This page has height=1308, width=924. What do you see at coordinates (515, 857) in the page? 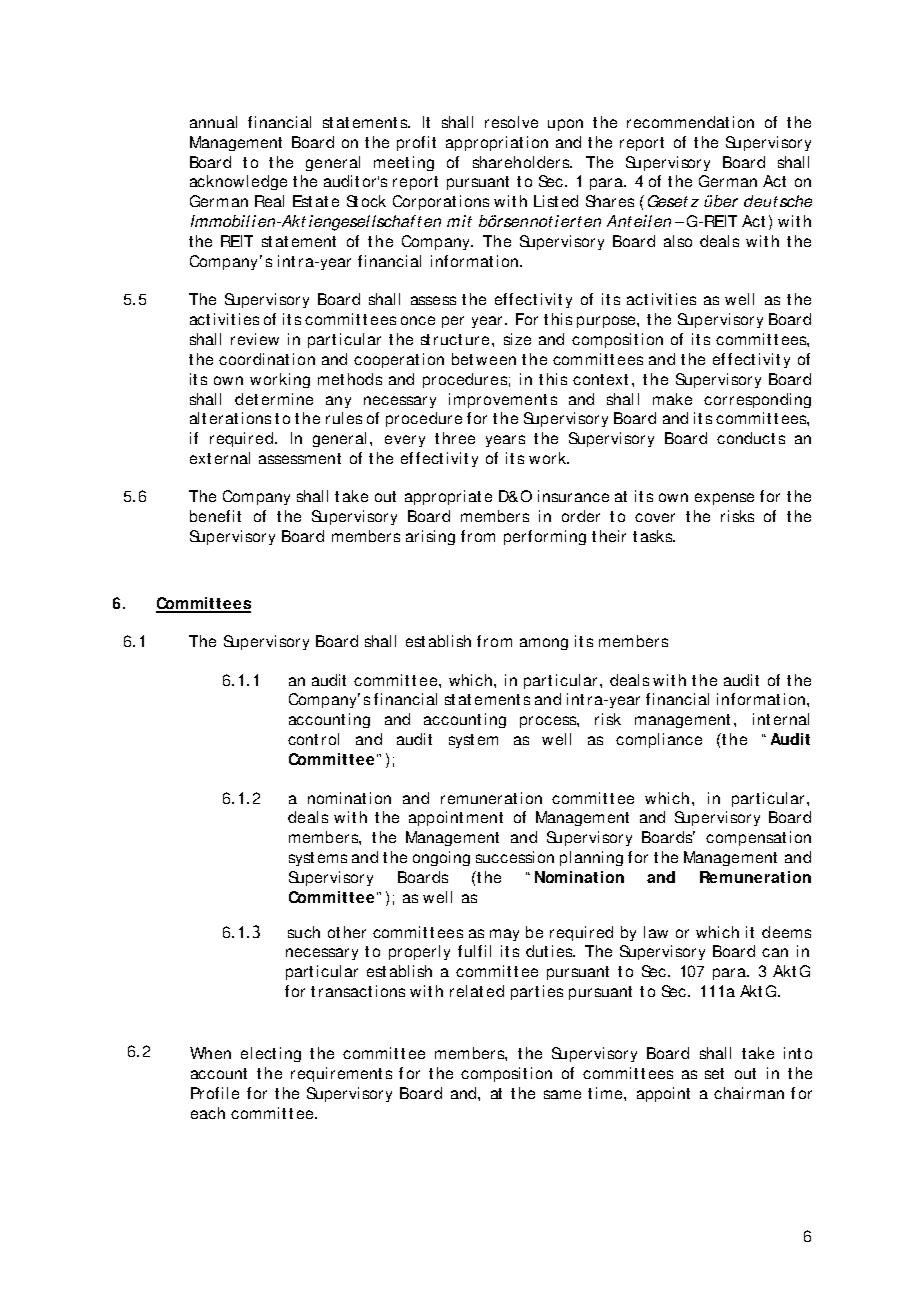
I see `succession` at bounding box center [515, 857].
